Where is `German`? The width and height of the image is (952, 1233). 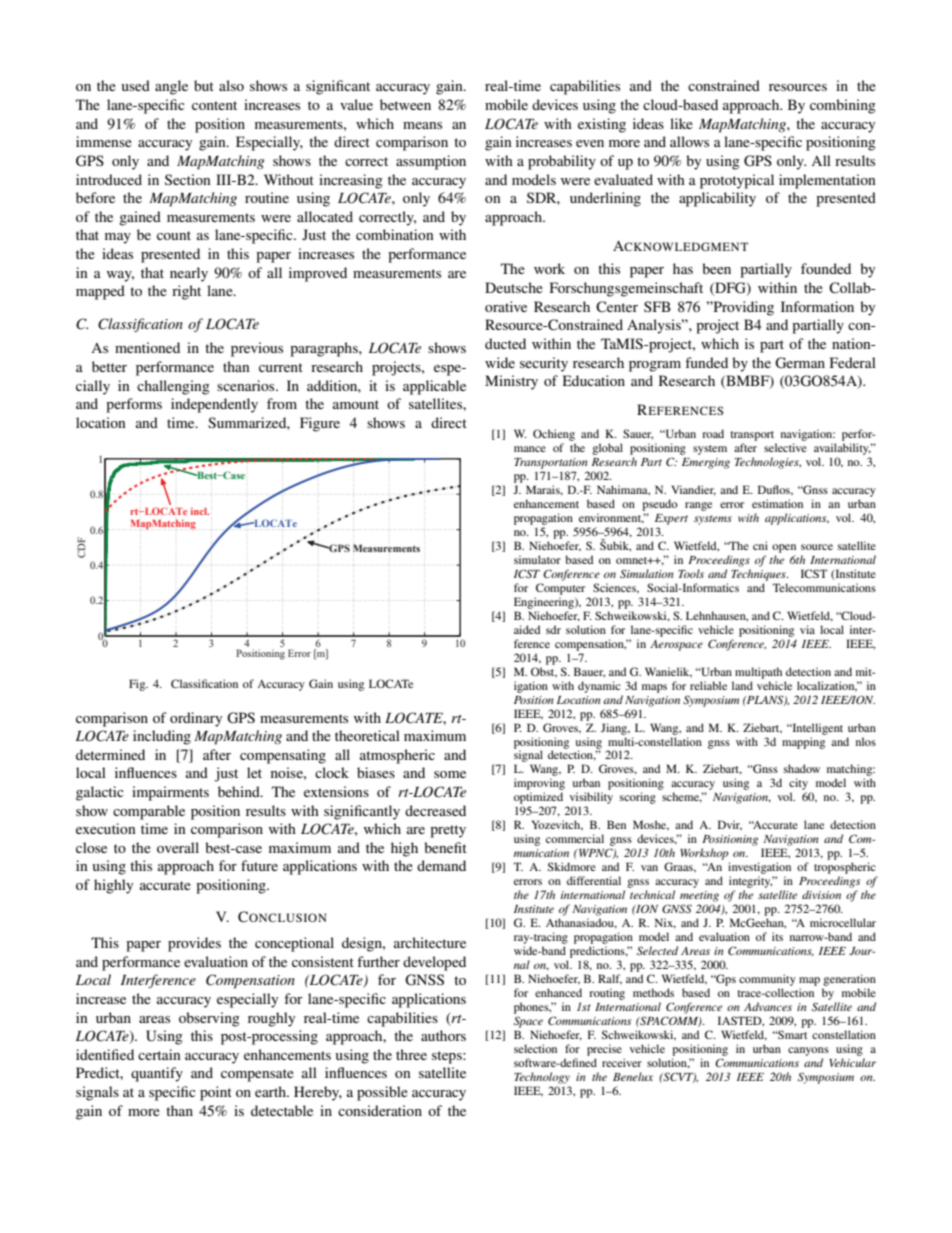
German is located at coordinates (800, 363).
